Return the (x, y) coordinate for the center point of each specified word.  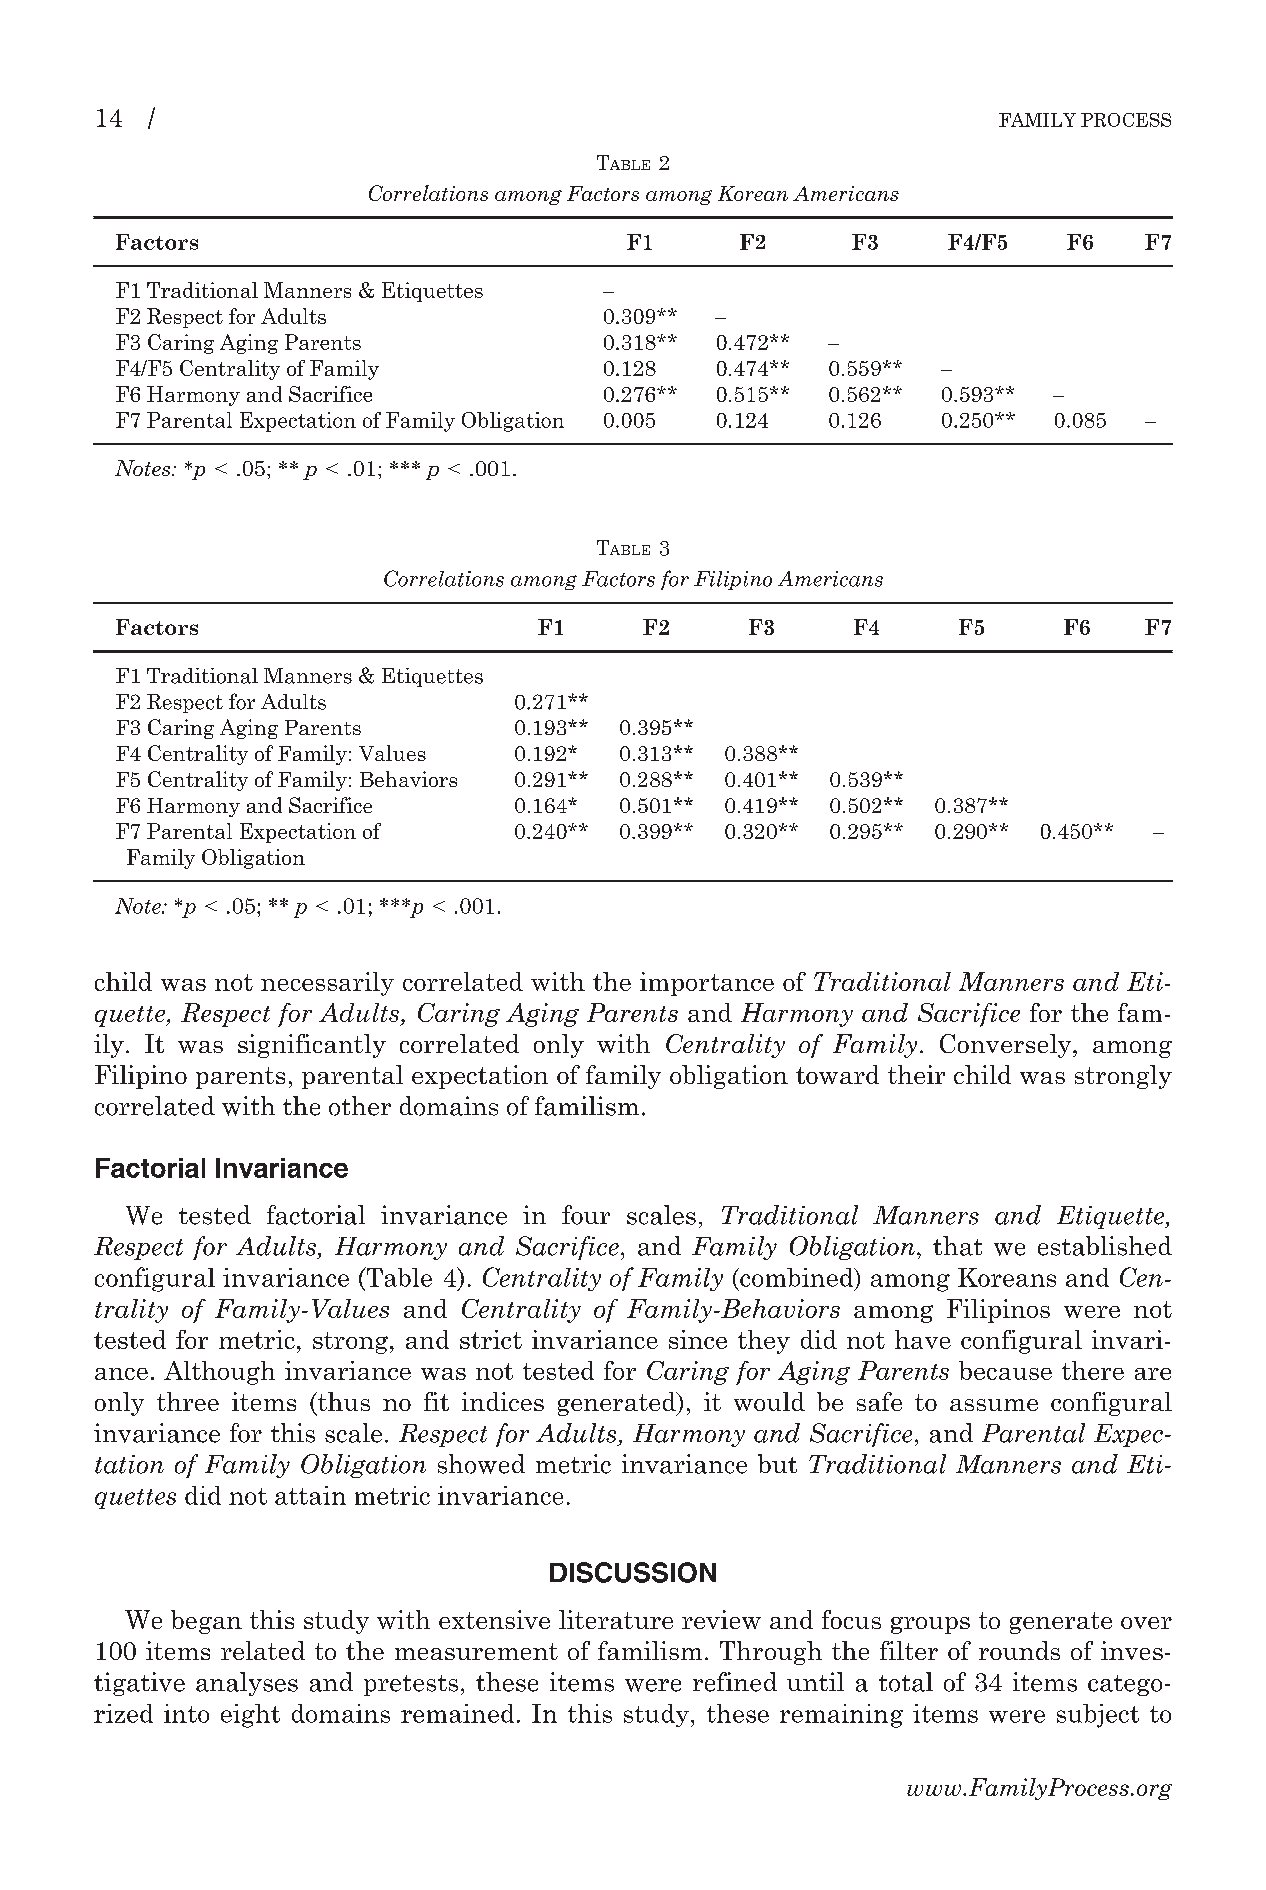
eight (250, 1716)
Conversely (1007, 1046)
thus (343, 1401)
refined (735, 1682)
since (698, 1339)
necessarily (327, 984)
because (1005, 1370)
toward (837, 1074)
